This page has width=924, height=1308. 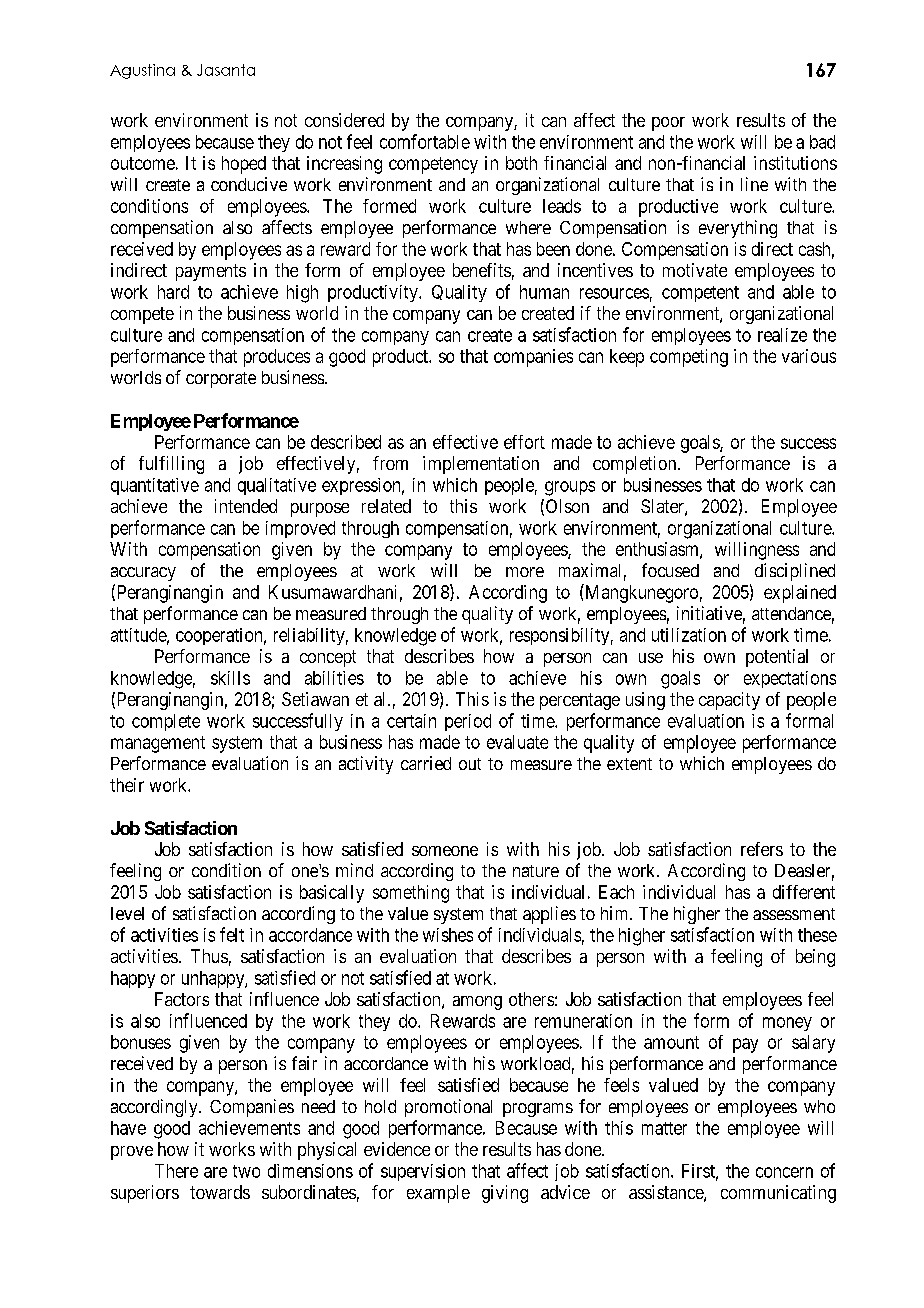 I want to click on focused, so click(x=670, y=570).
